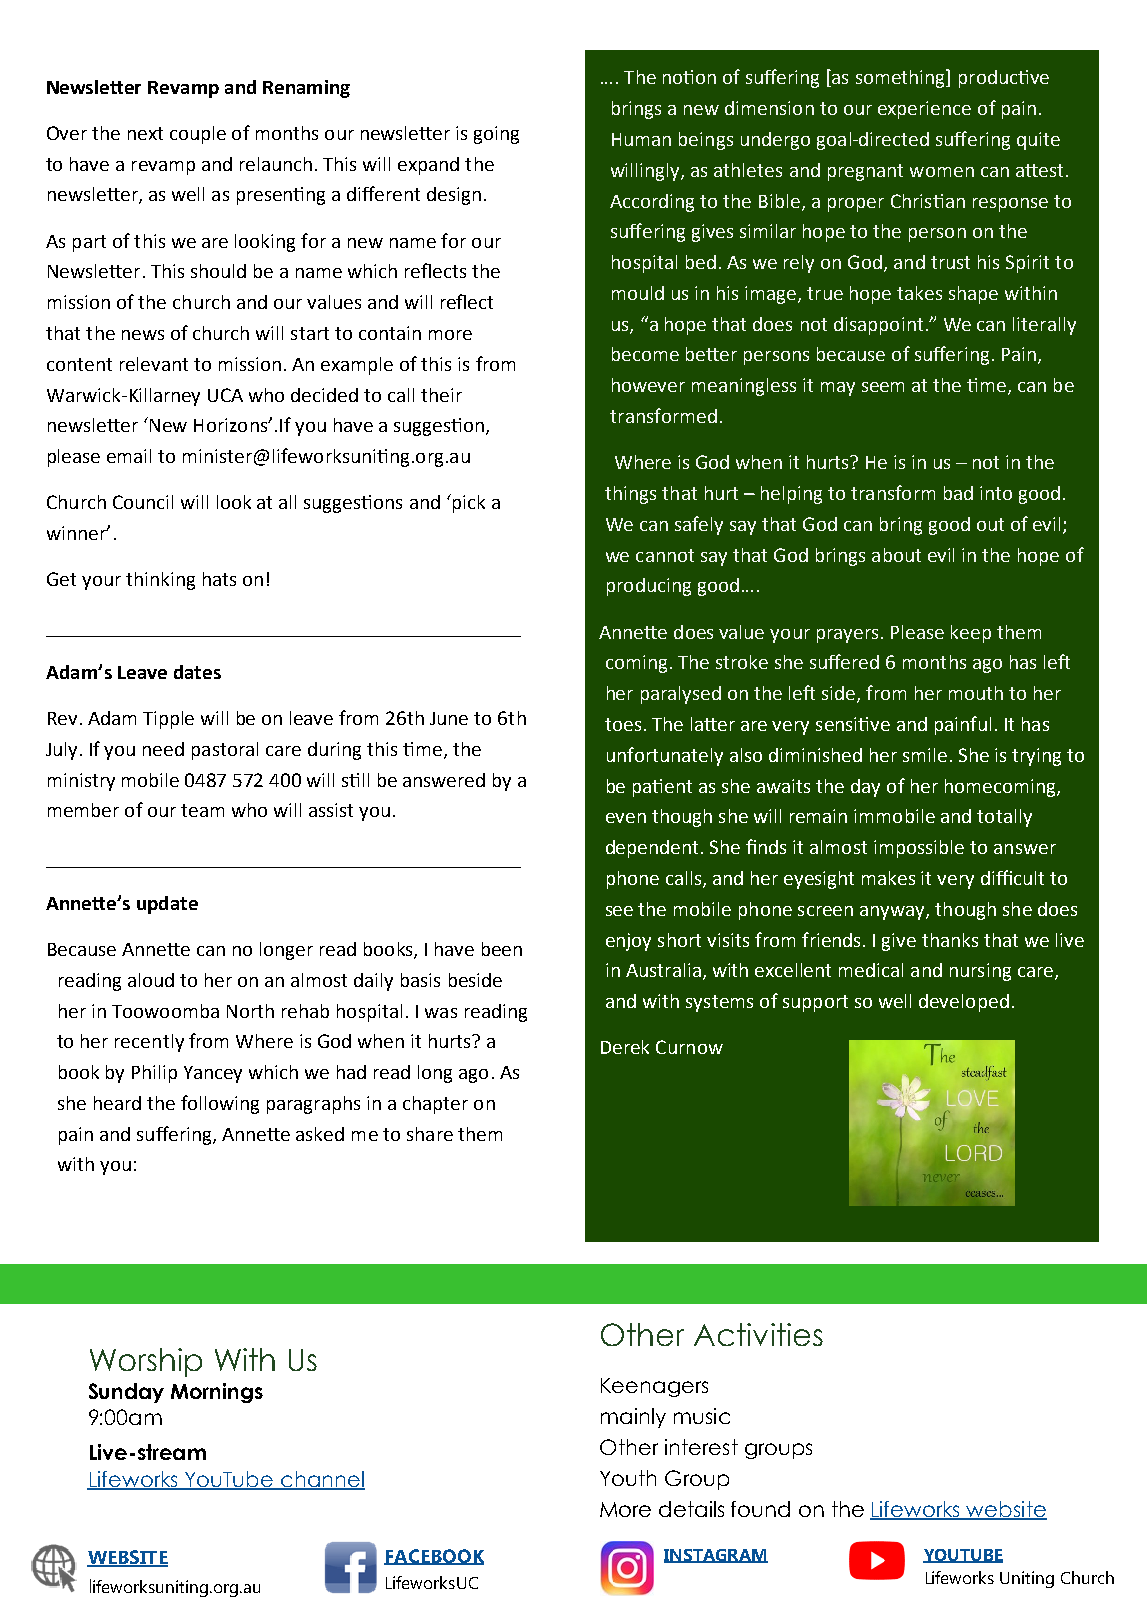 This image has width=1147, height=1622. I want to click on team, so click(202, 810).
